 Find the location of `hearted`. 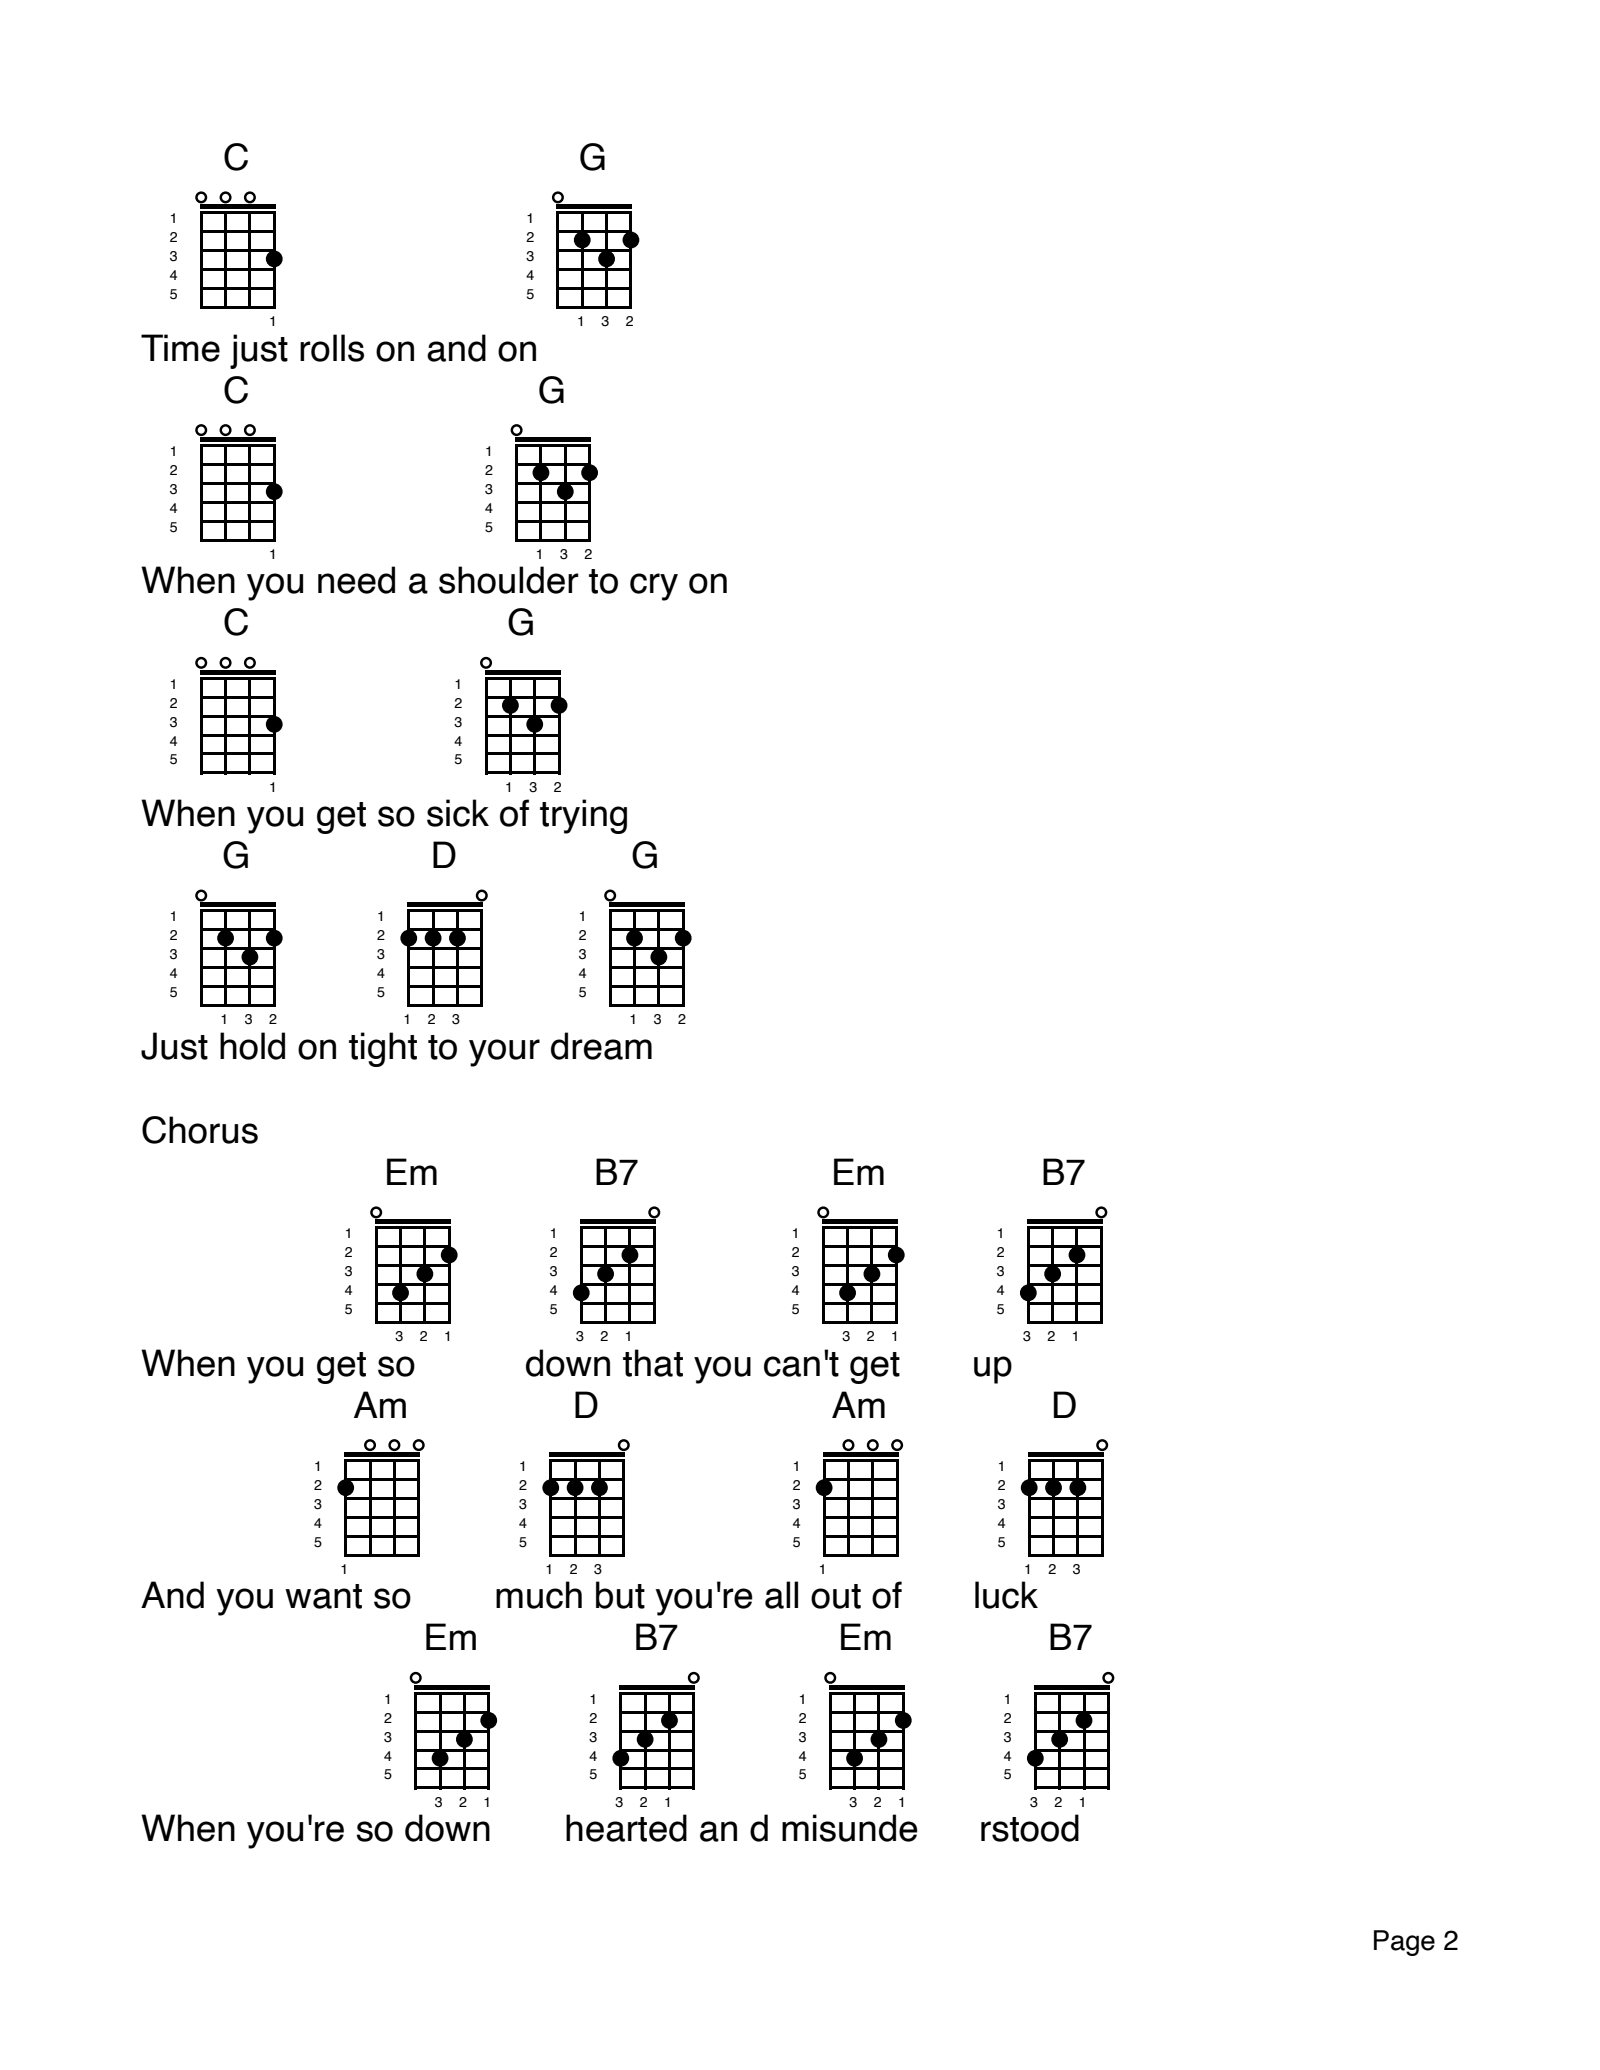

hearted is located at coordinates (626, 1828).
